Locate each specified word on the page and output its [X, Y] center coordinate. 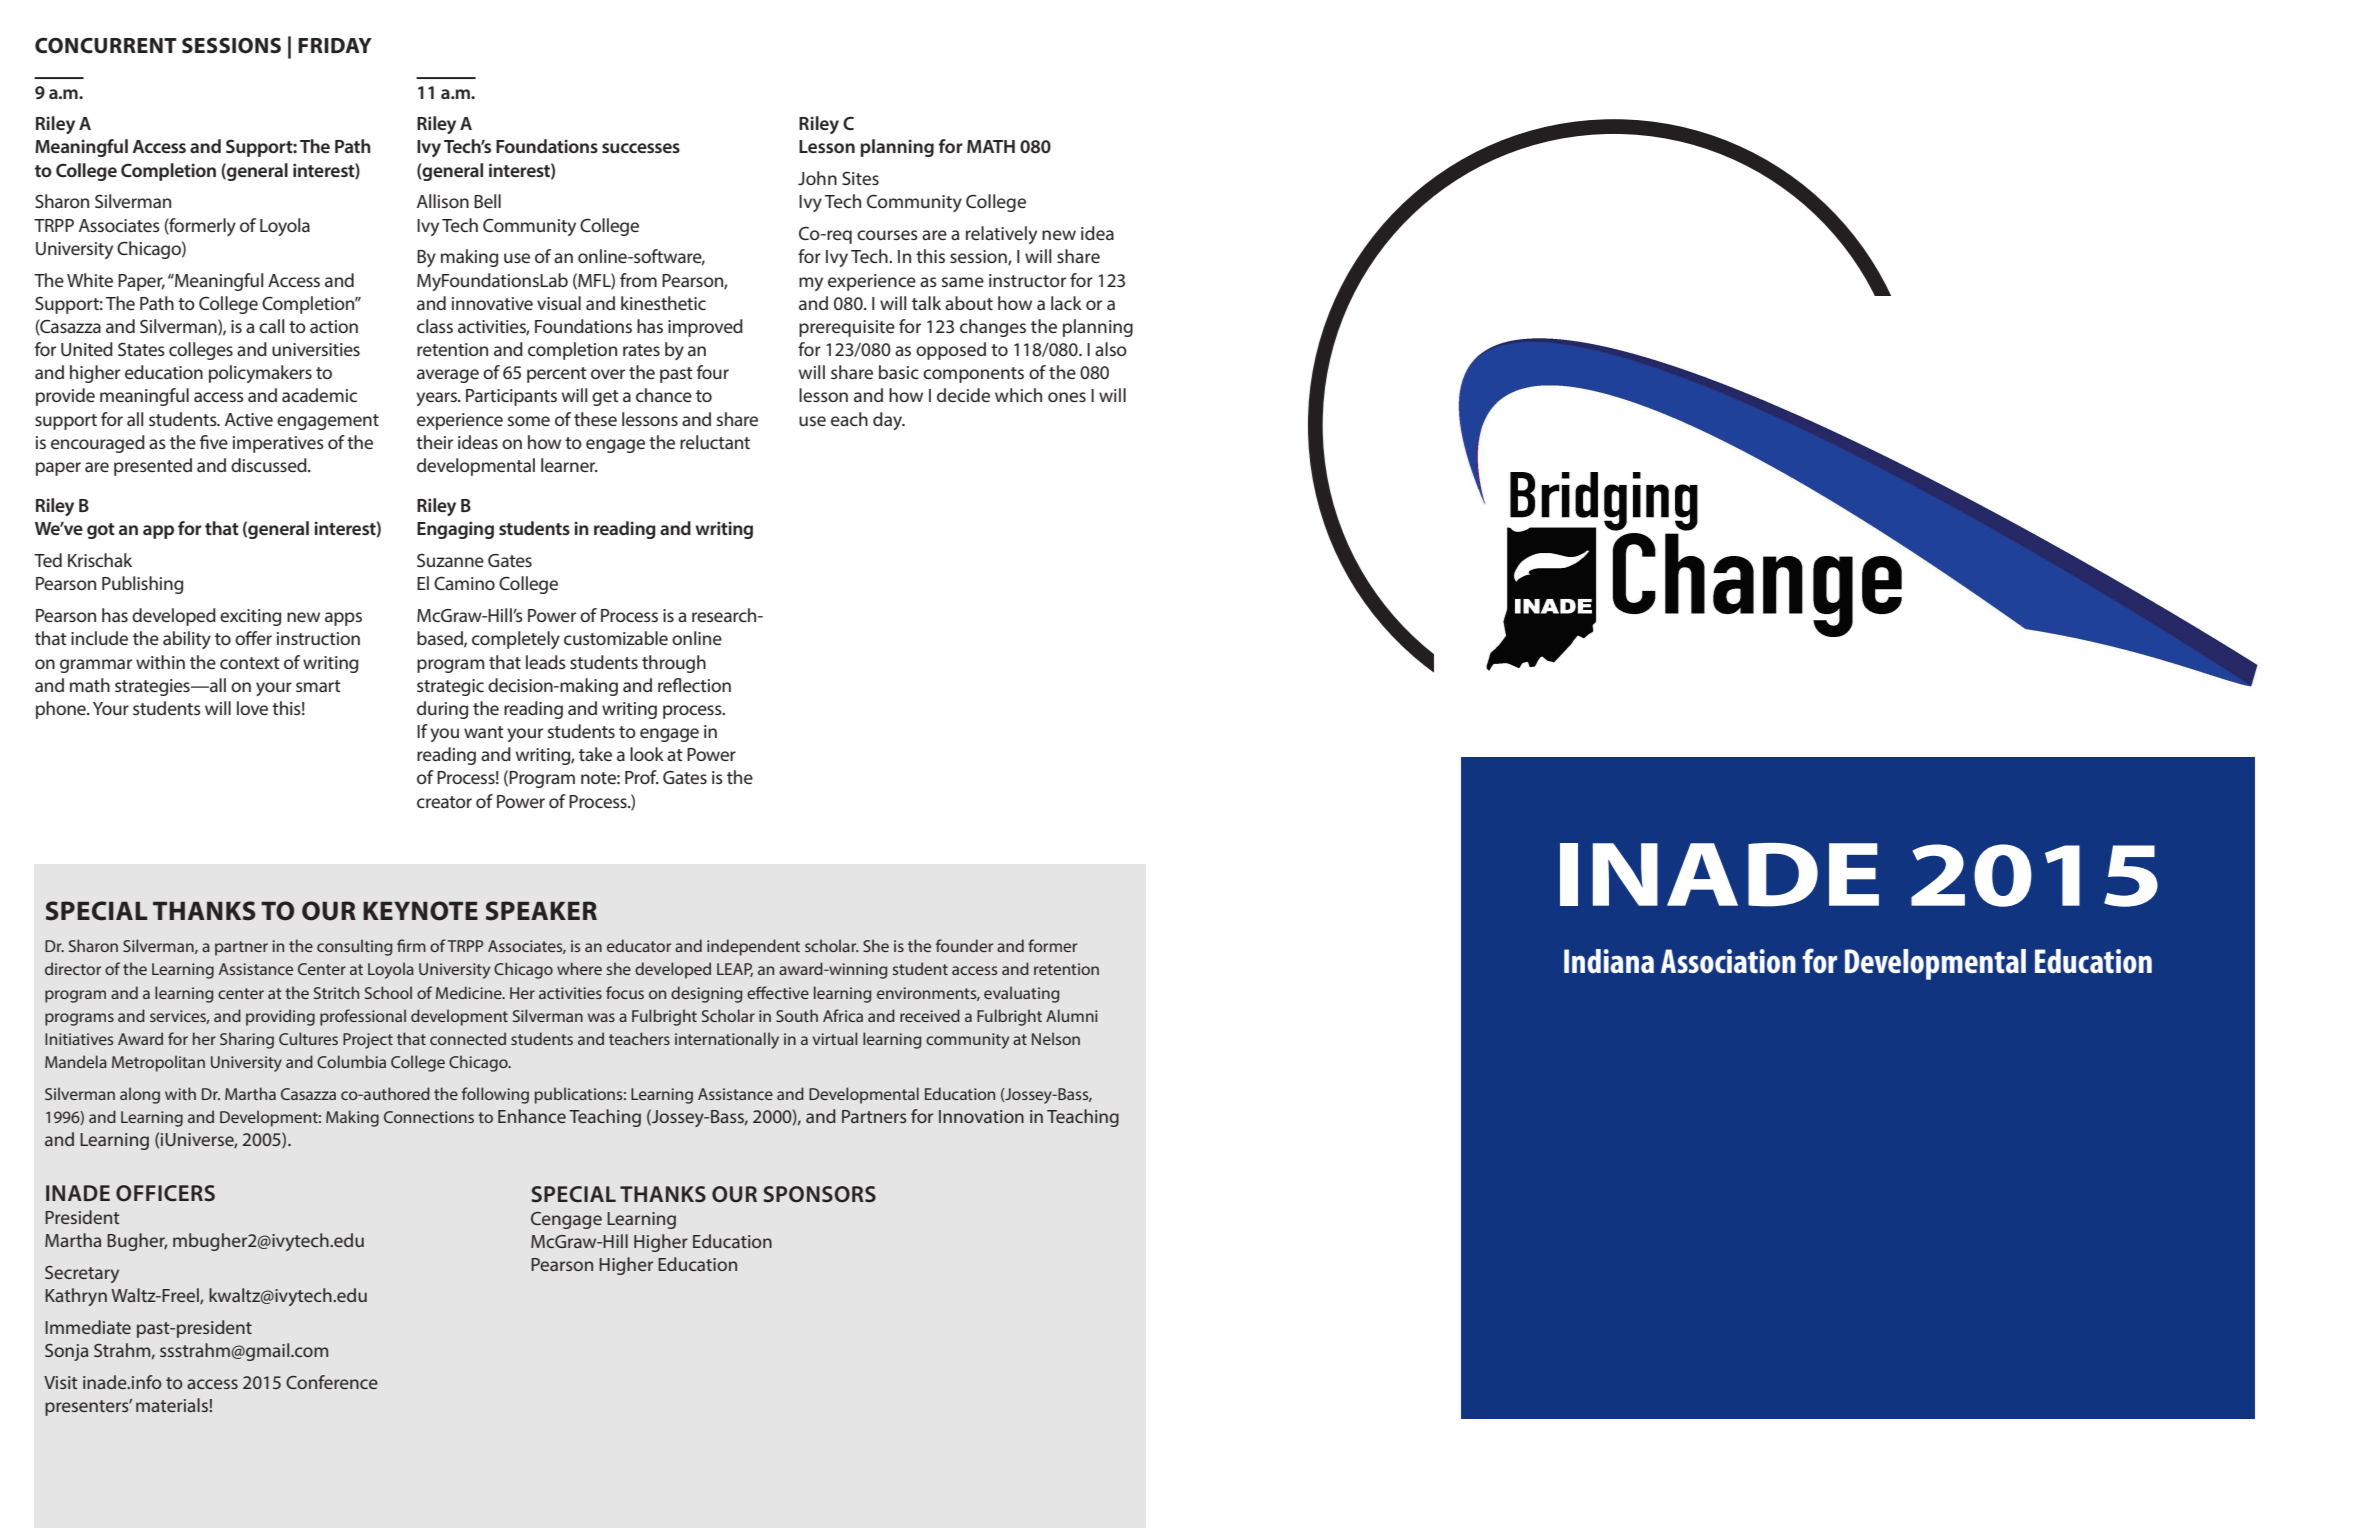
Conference [332, 1382]
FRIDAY [335, 45]
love [252, 708]
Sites [860, 178]
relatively [1001, 235]
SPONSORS [819, 1194]
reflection [694, 685]
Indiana [1609, 961]
